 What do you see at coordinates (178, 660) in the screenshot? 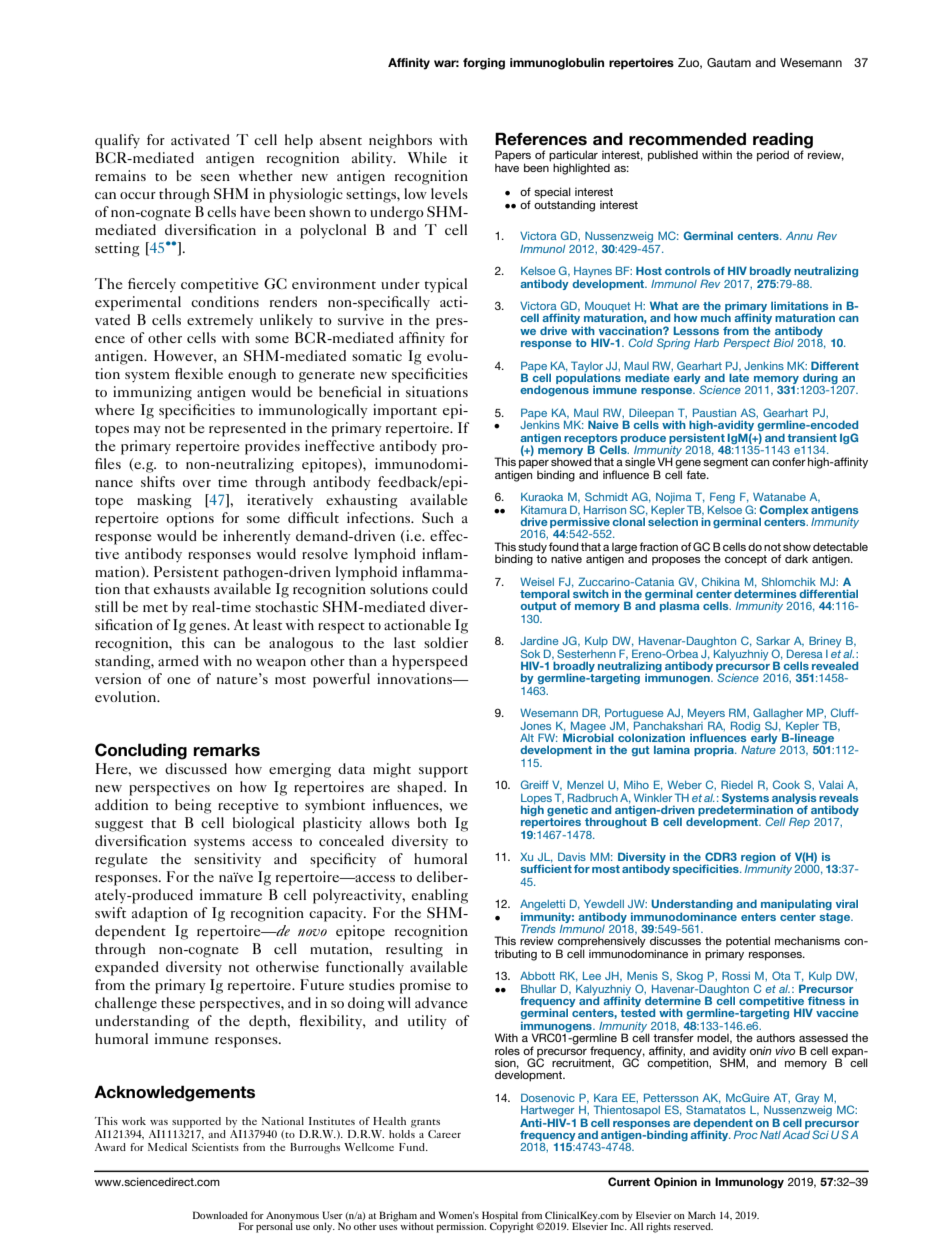
I see `armed` at bounding box center [178, 660].
